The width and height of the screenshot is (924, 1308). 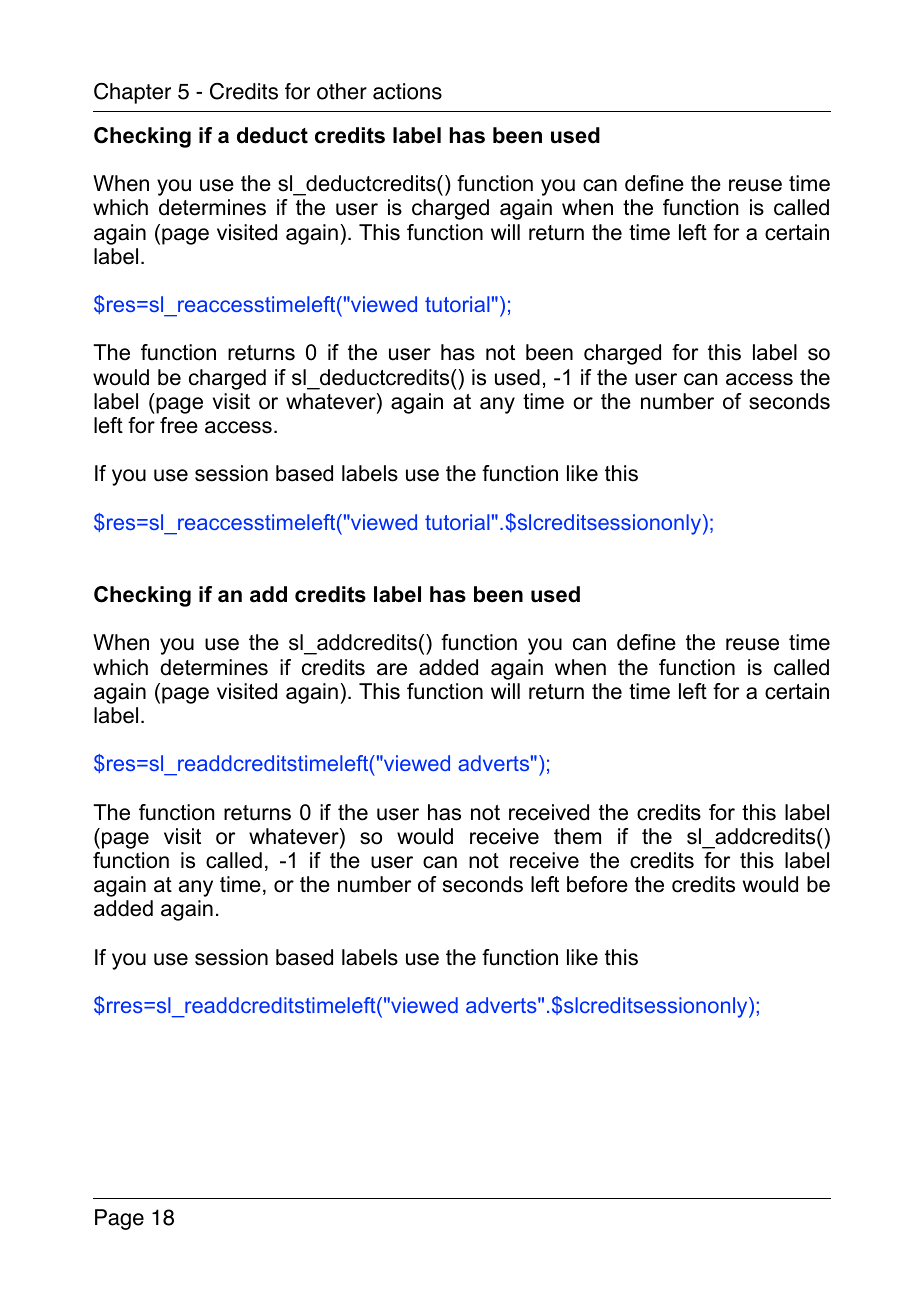 What do you see at coordinates (597, 884) in the screenshot?
I see `before` at bounding box center [597, 884].
